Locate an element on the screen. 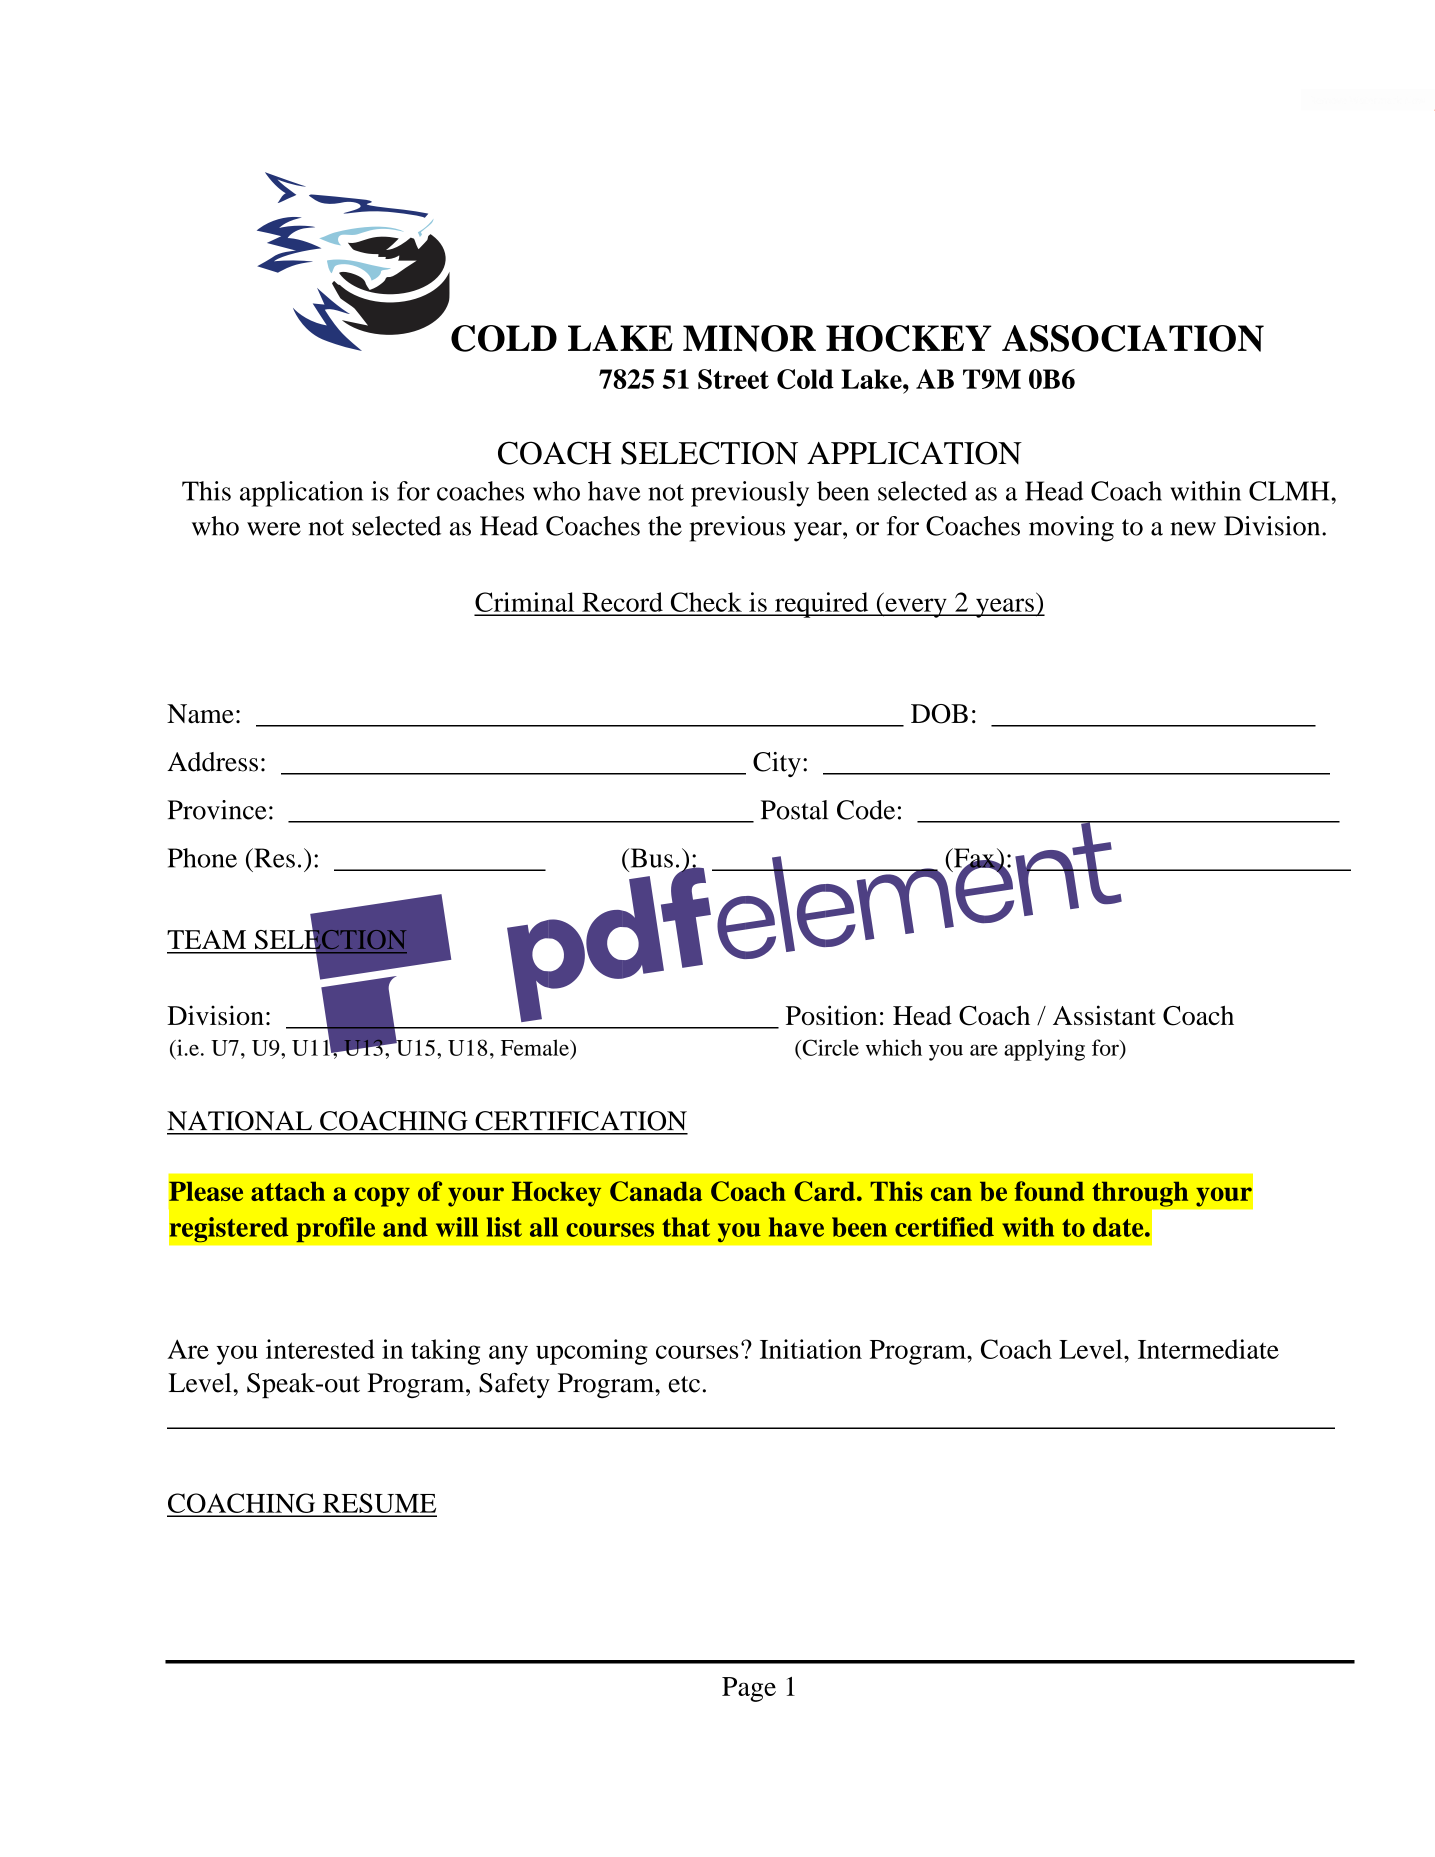 This screenshot has height=1857, width=1435. ASSOCIATION is located at coordinates (1133, 338).
